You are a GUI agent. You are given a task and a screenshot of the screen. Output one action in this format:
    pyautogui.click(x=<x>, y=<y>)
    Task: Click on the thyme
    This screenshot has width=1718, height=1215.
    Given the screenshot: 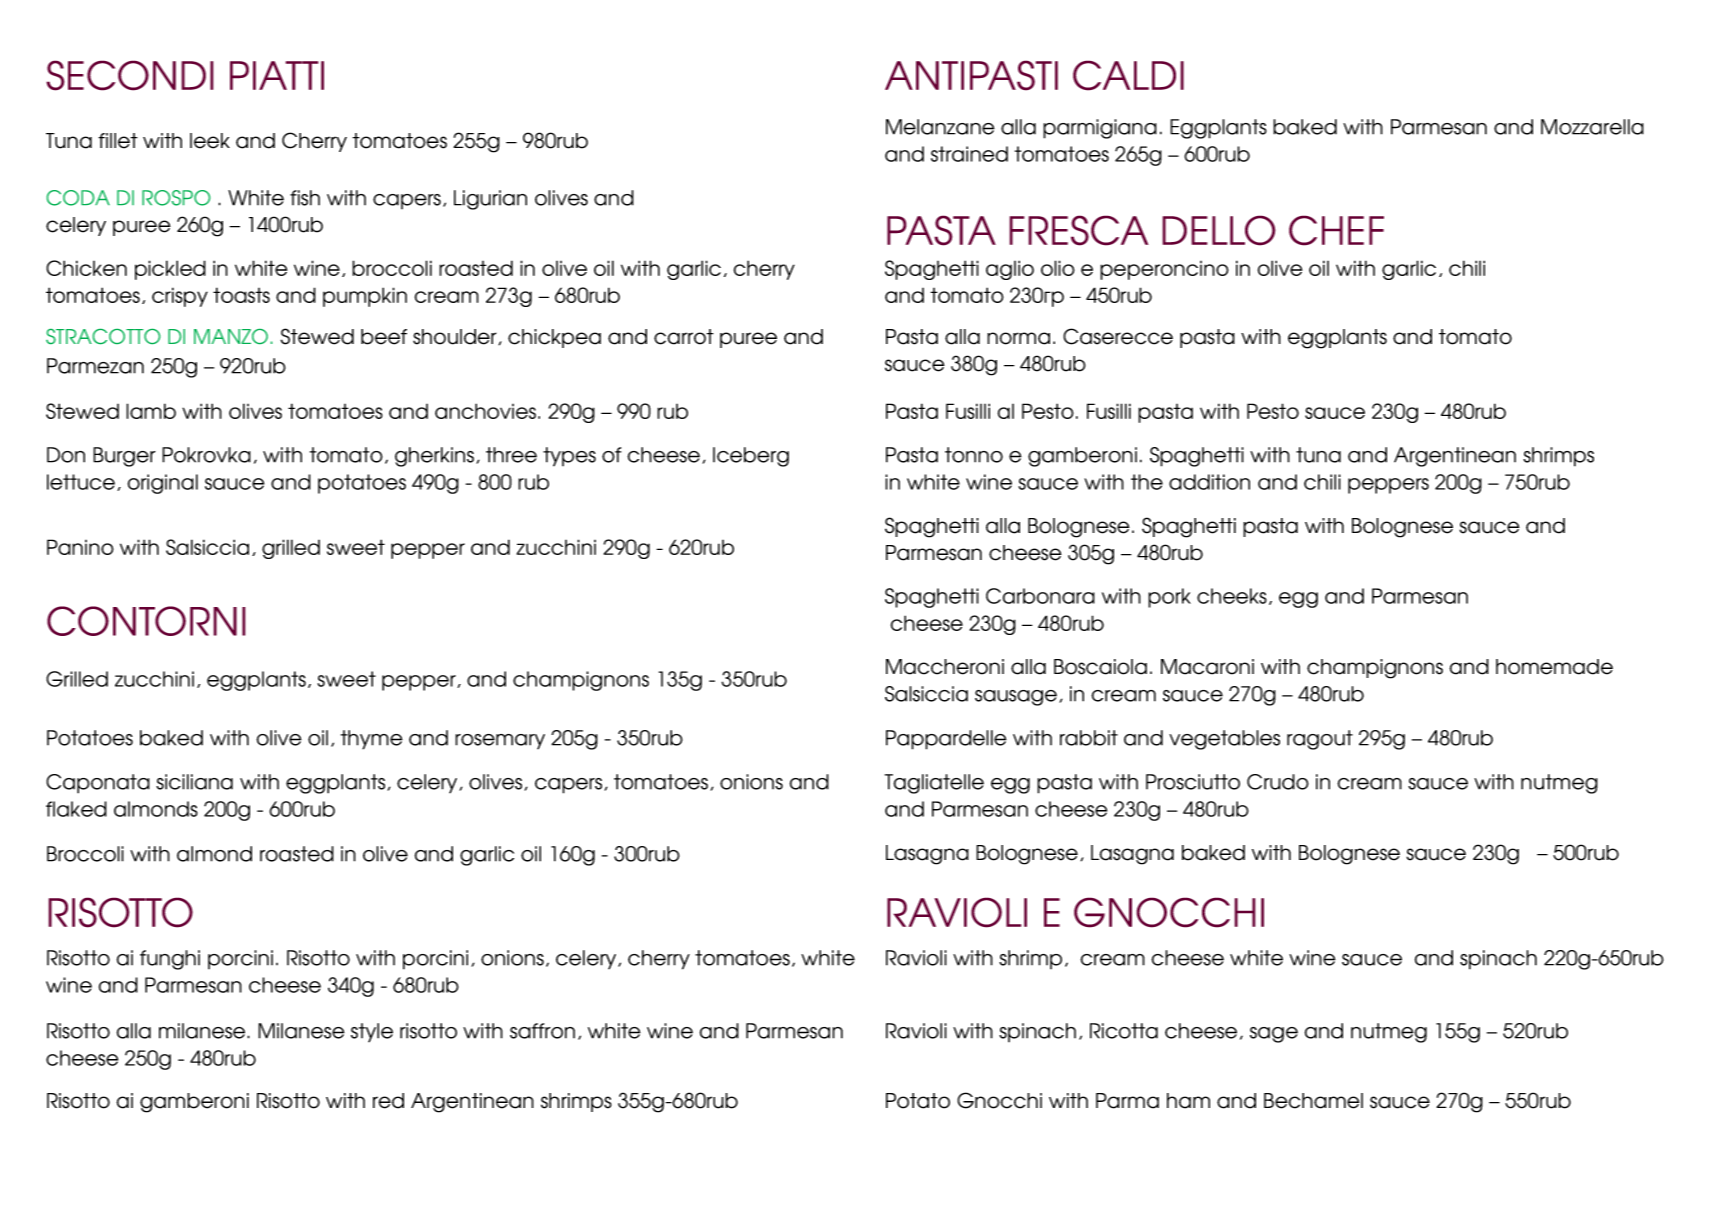 What is the action you would take?
    pyautogui.click(x=372, y=740)
